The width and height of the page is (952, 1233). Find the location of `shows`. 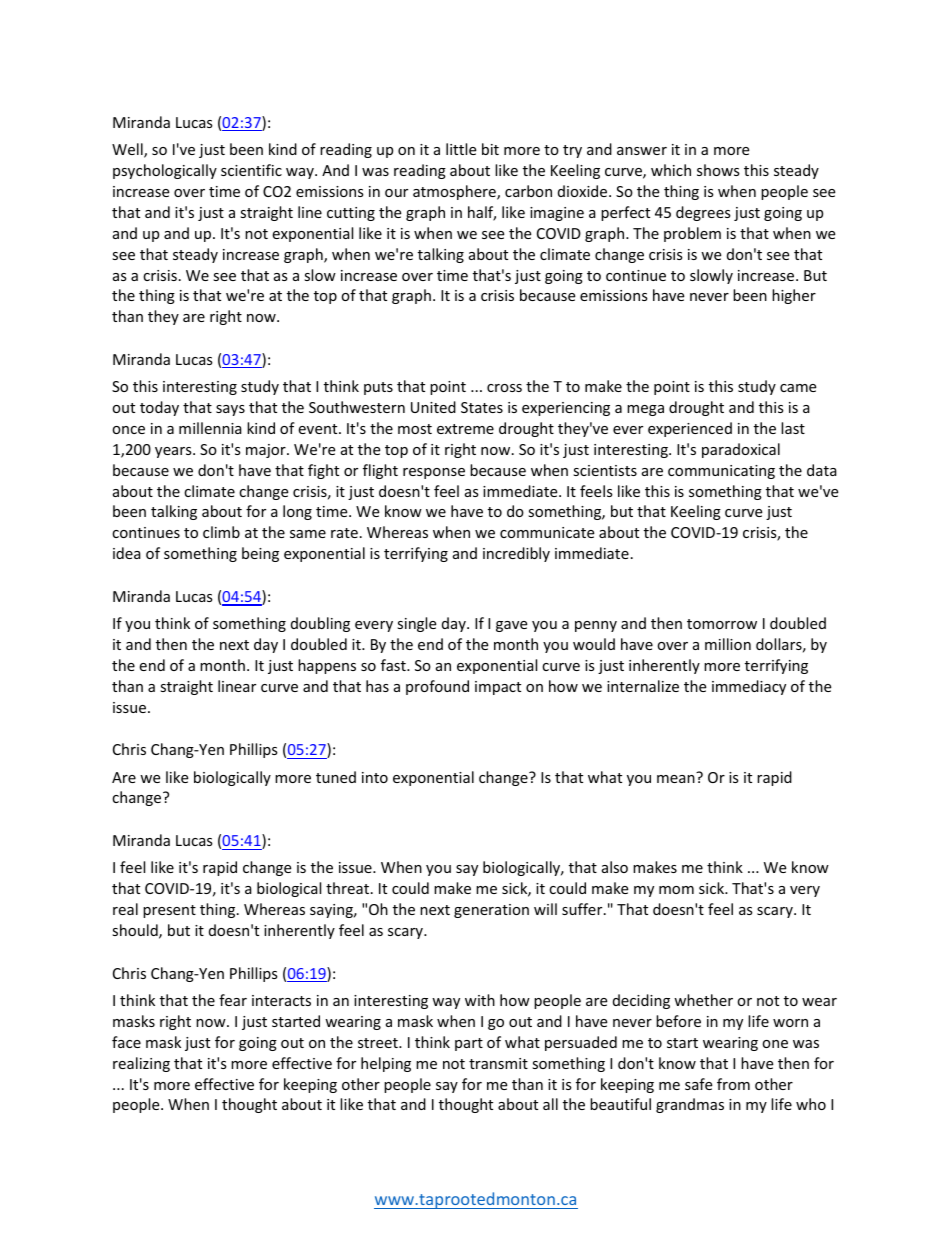

shows is located at coordinates (718, 170).
